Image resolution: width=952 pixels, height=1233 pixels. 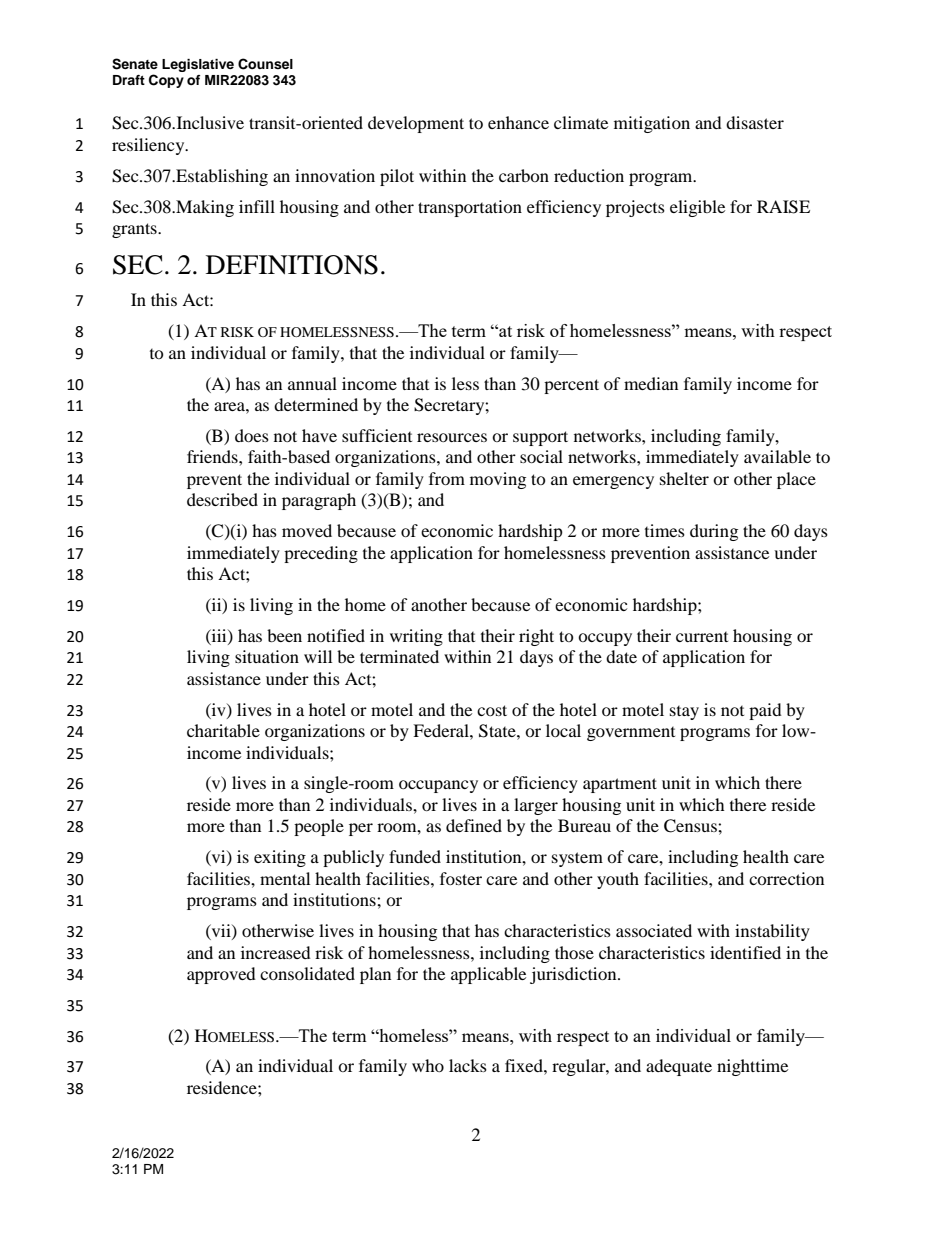 I want to click on disaster, so click(x=755, y=122).
